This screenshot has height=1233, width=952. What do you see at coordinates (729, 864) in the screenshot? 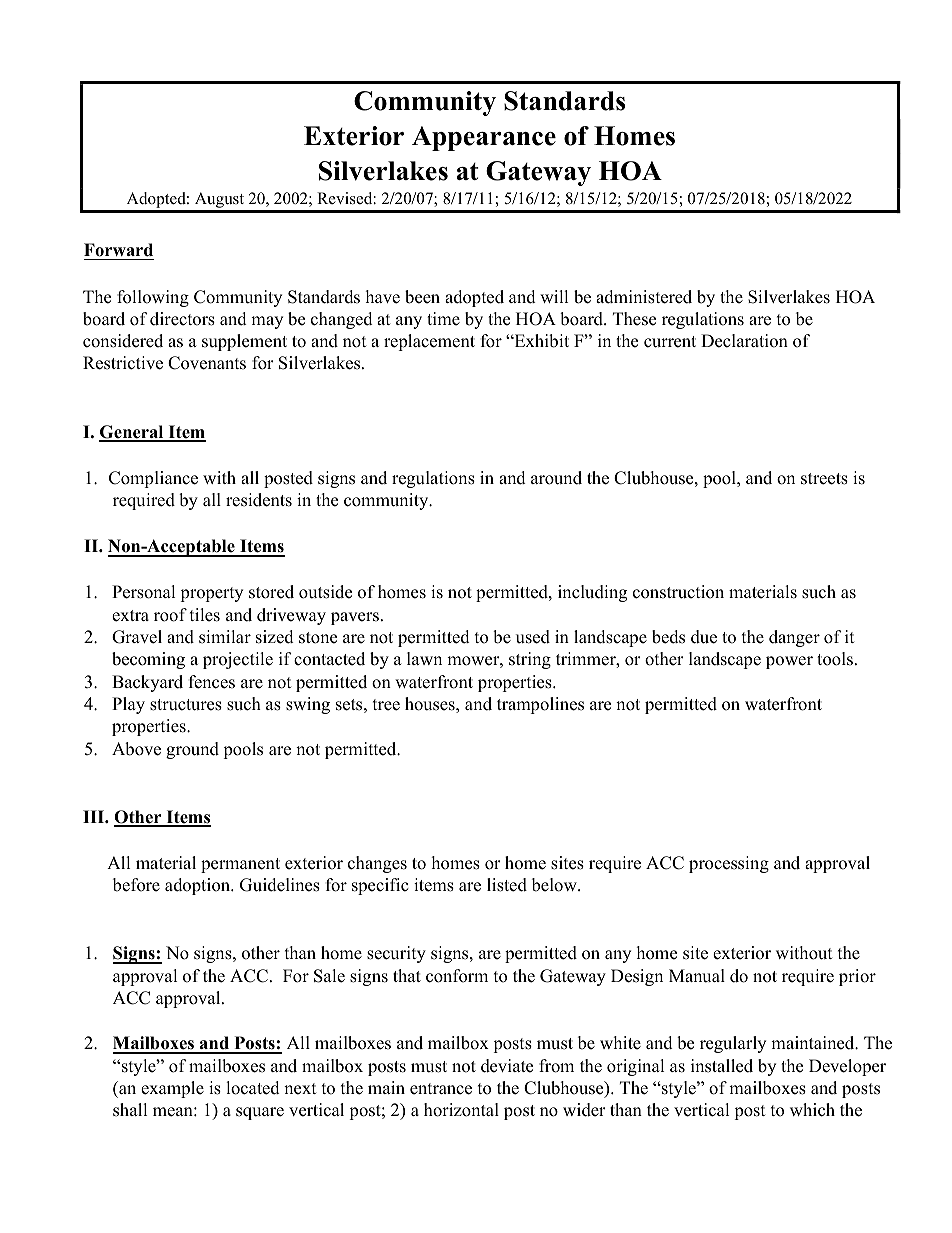
I see `processing` at bounding box center [729, 864].
